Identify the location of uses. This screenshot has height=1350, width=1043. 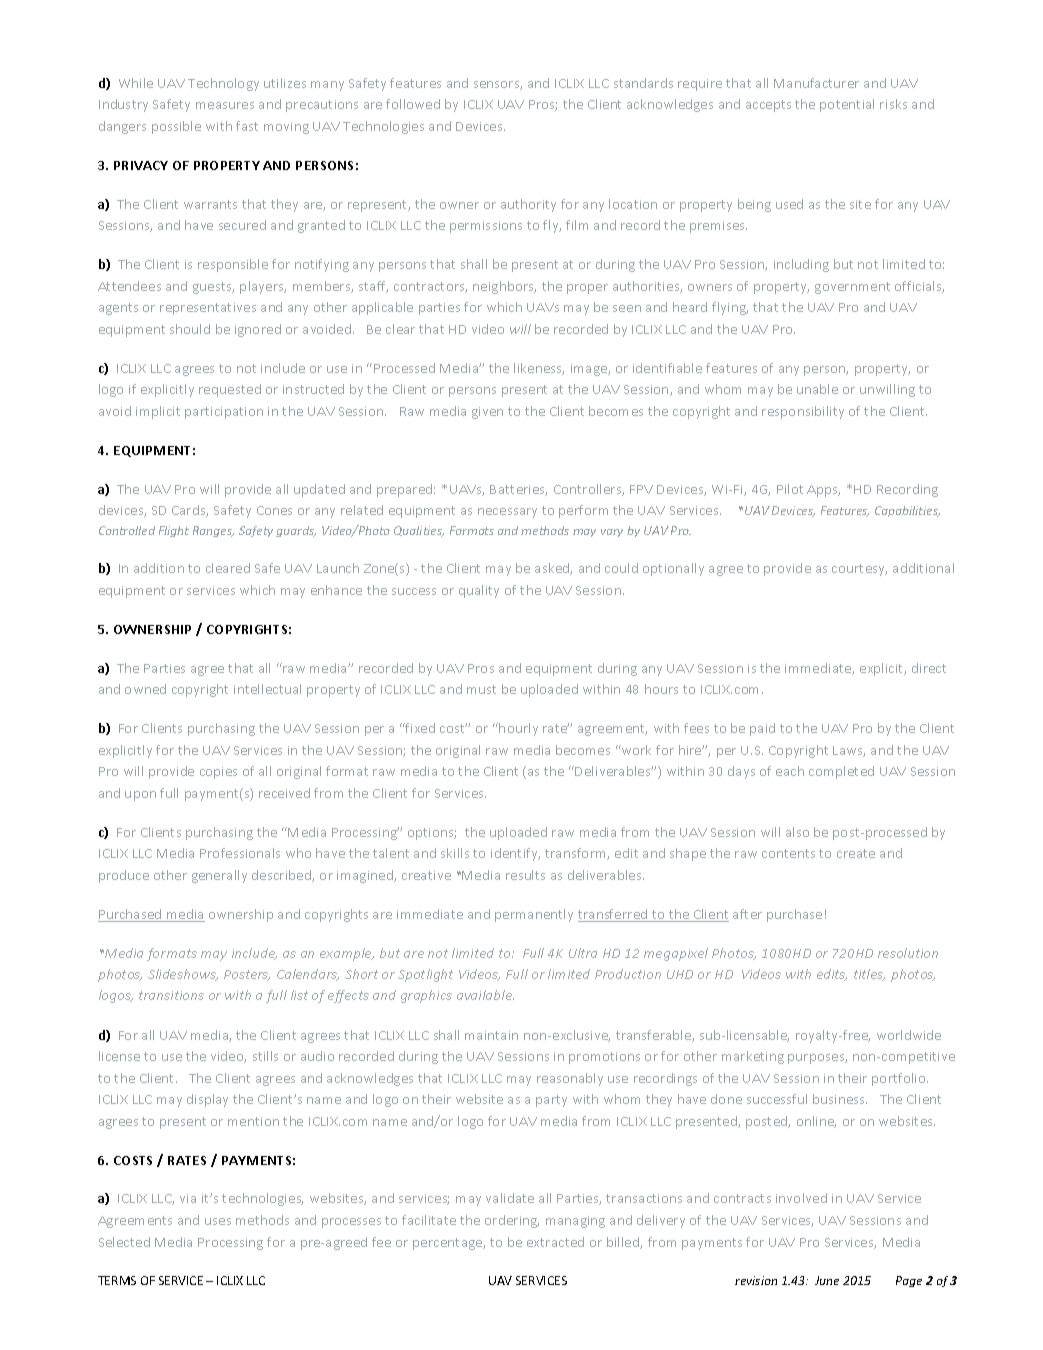
(218, 1221).
